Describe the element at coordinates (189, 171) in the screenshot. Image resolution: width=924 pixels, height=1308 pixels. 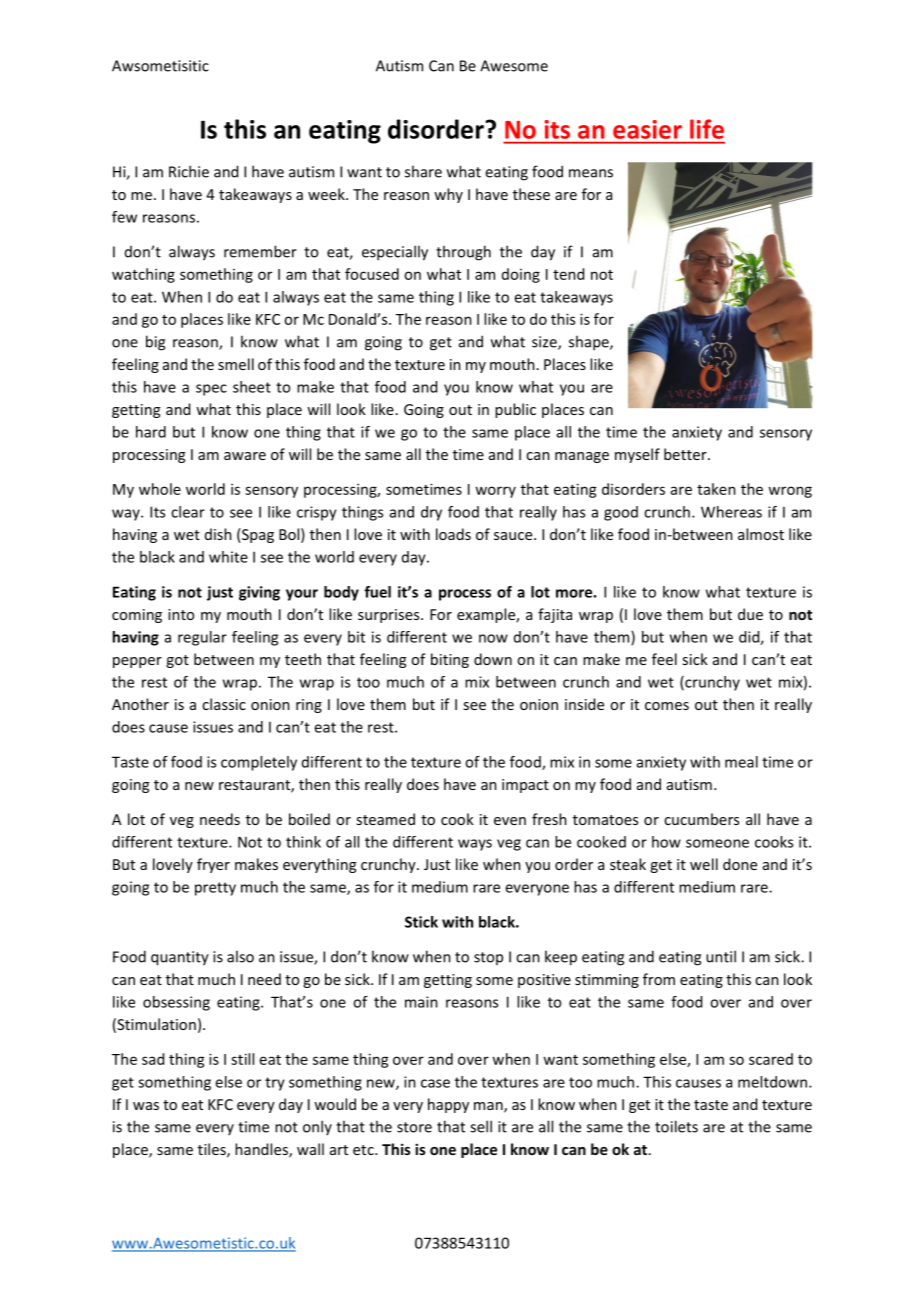
I see `Richie` at that location.
